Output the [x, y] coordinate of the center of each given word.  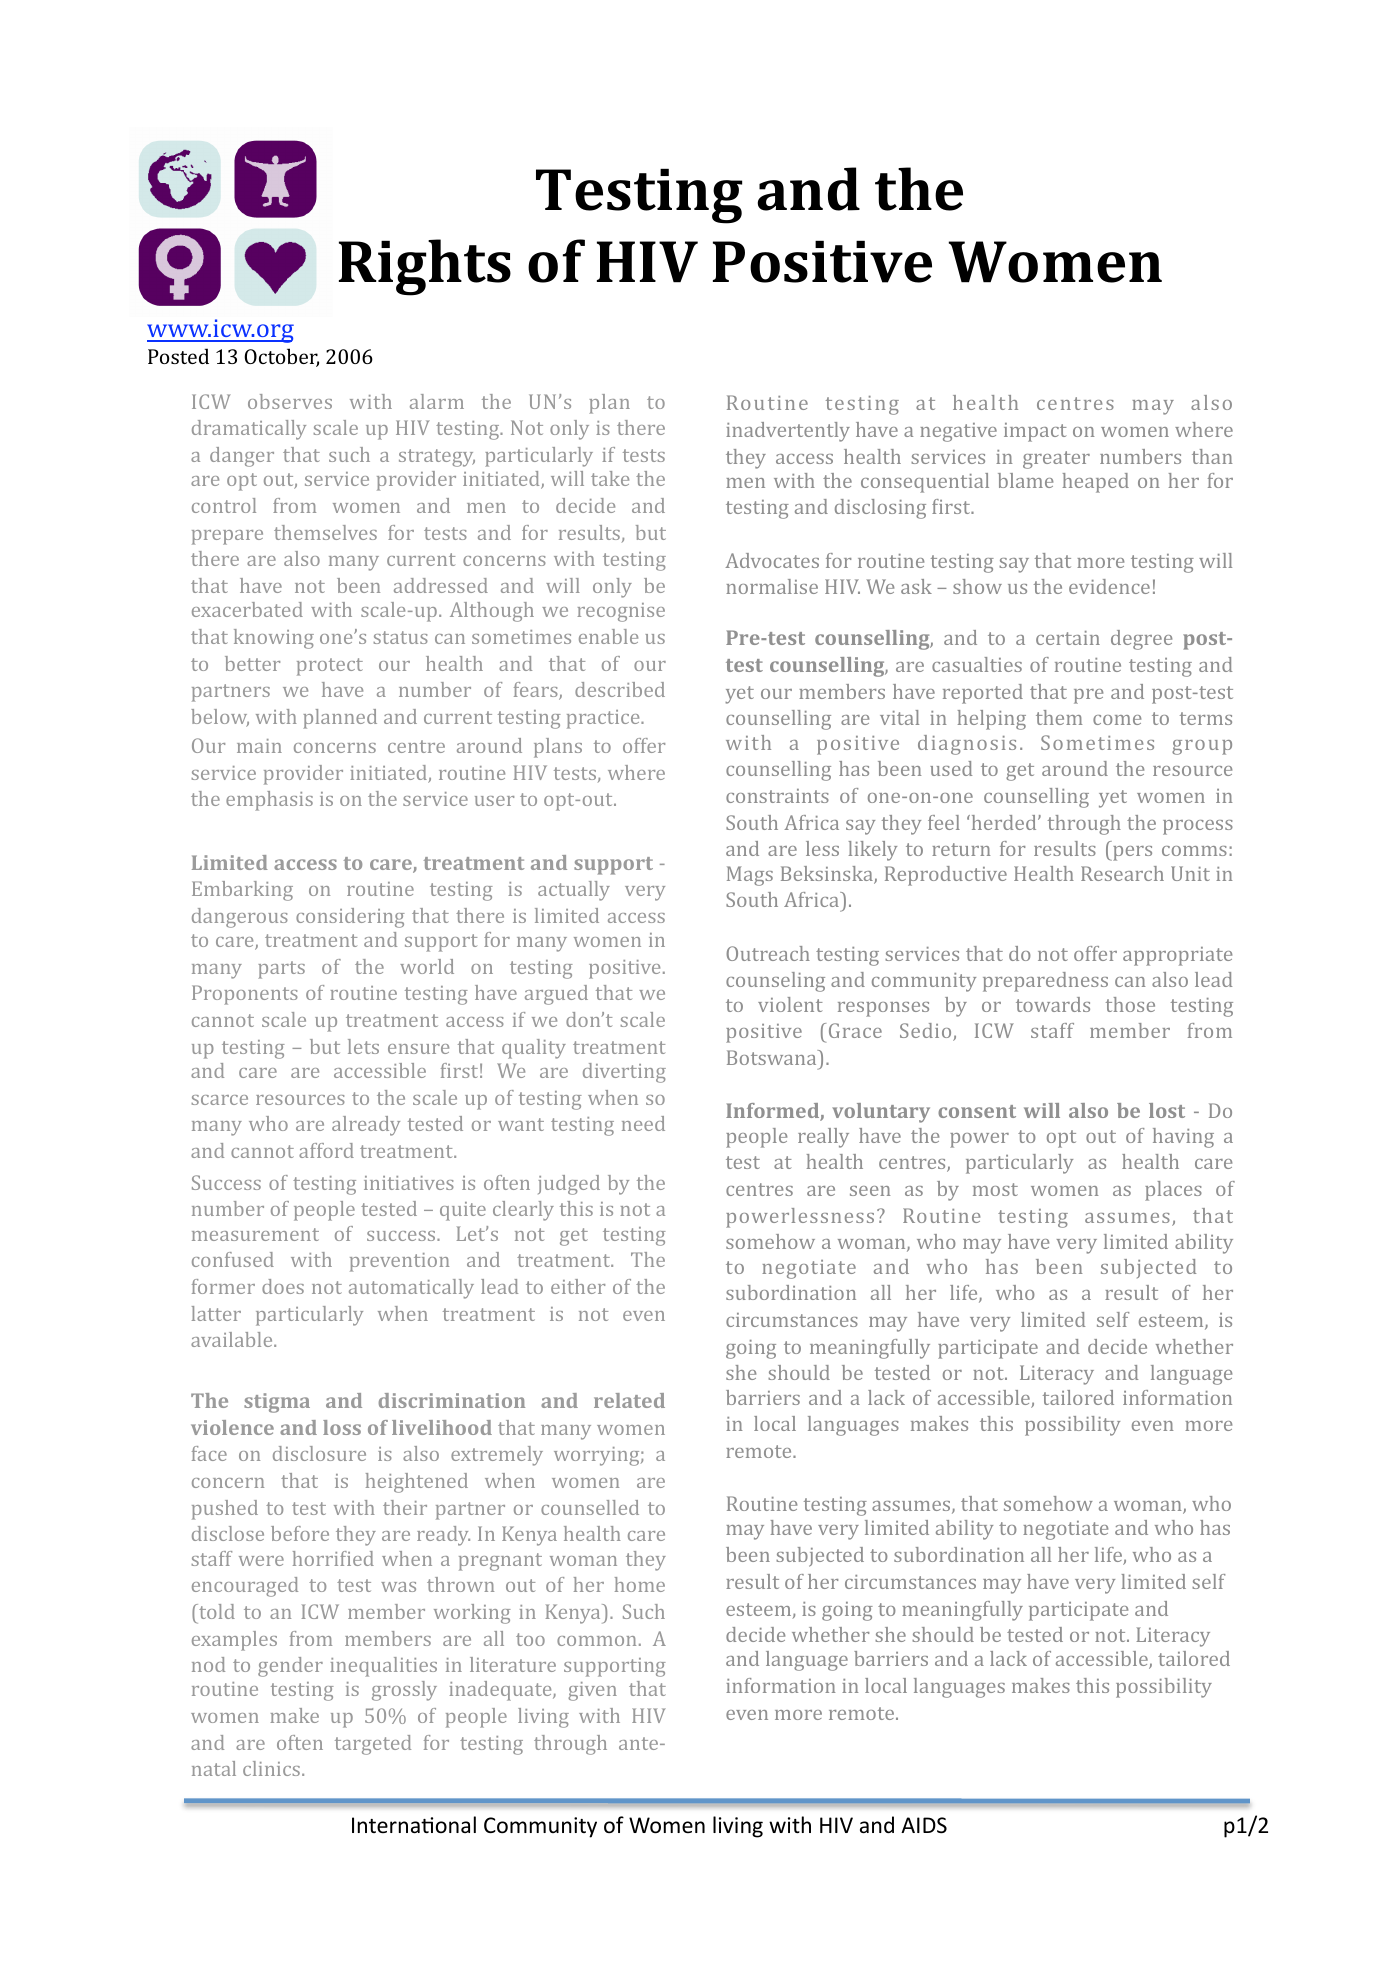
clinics [271, 1768]
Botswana [773, 1057]
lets [363, 1046]
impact [1035, 432]
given [592, 1691]
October [281, 357]
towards [1053, 1004]
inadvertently [788, 432]
